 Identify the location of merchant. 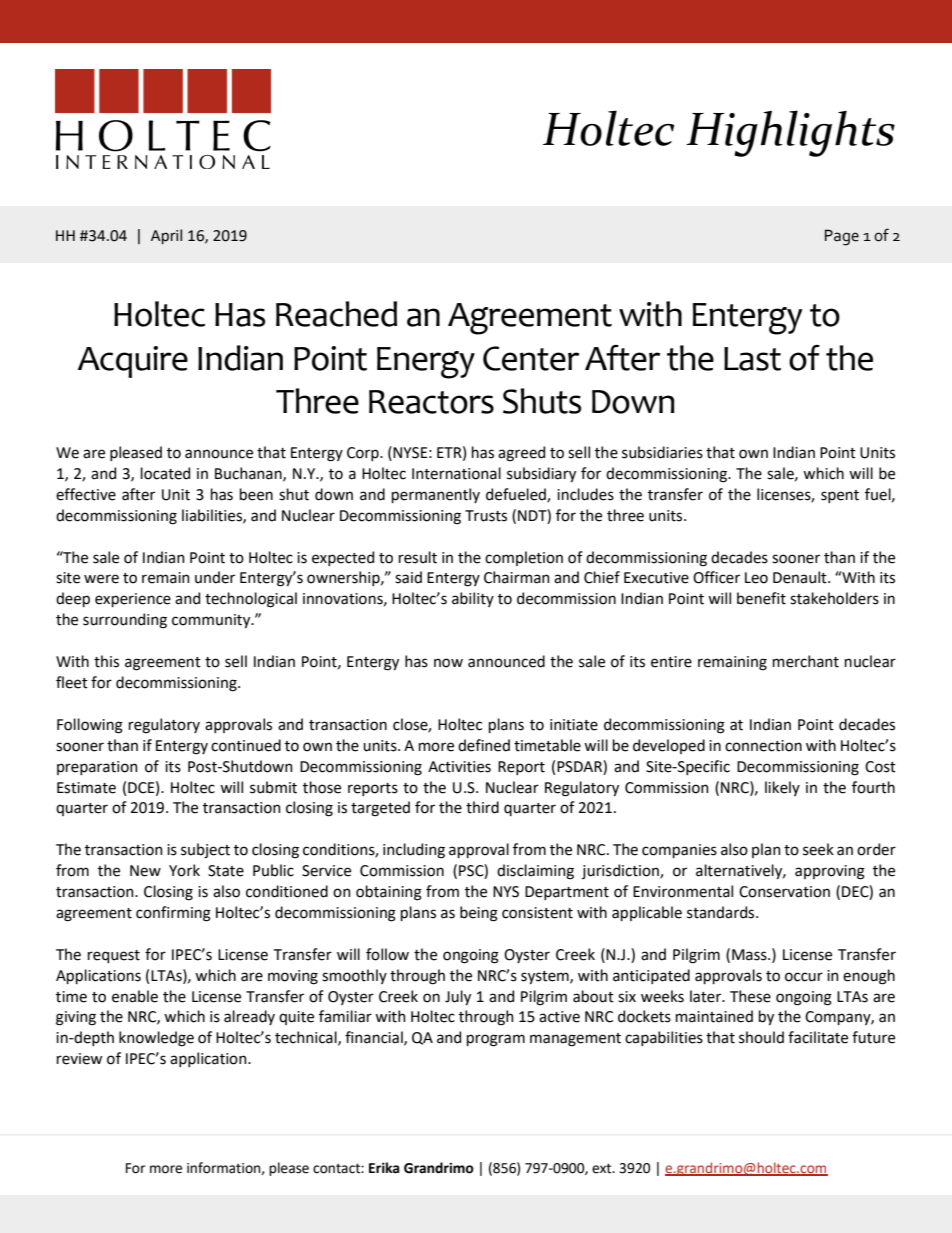
(806, 661).
